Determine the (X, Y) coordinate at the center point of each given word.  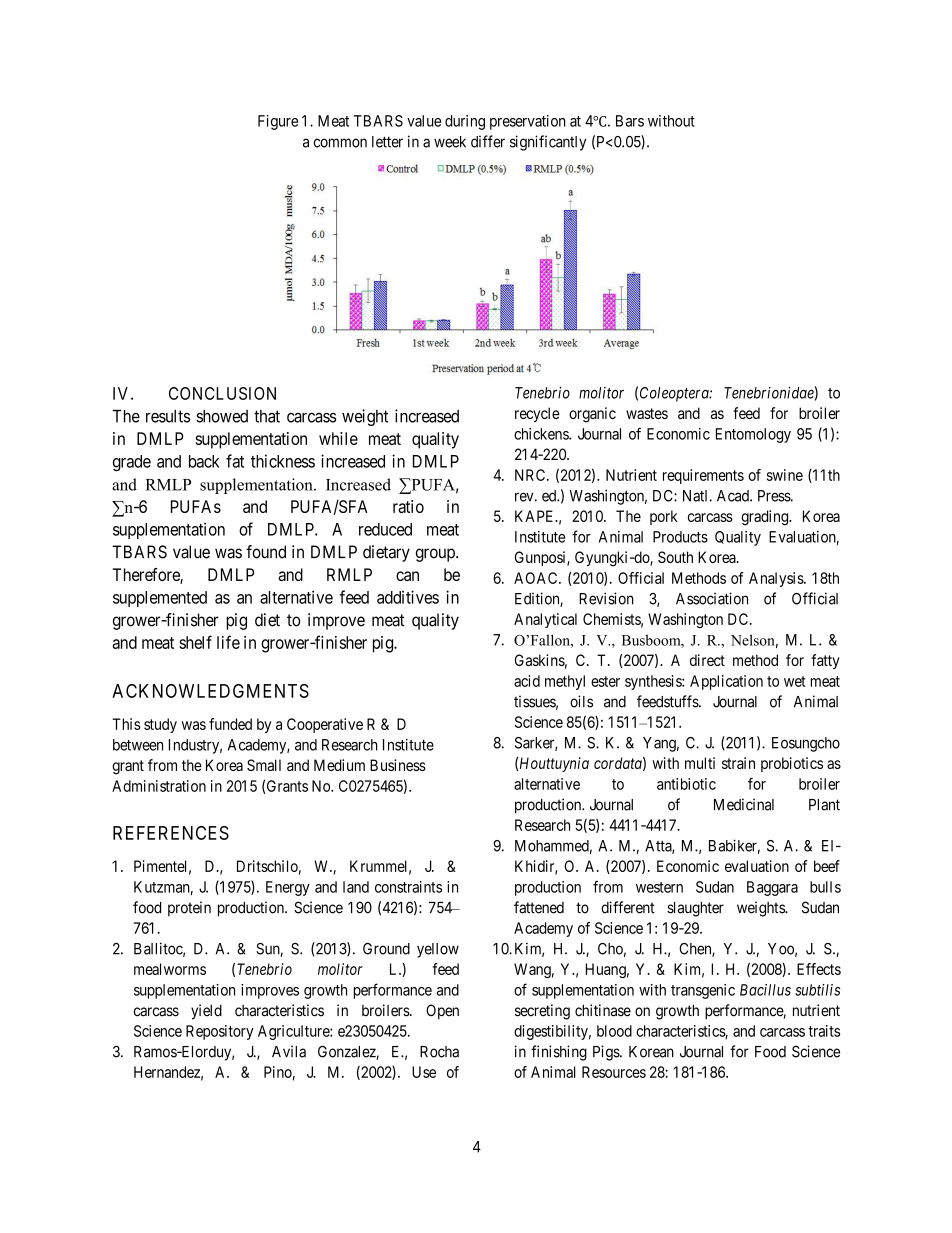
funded (230, 724)
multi (700, 763)
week (450, 142)
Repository (220, 1032)
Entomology (753, 435)
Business (398, 765)
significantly (548, 143)
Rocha (439, 1052)
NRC (531, 475)
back (204, 461)
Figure (278, 122)
